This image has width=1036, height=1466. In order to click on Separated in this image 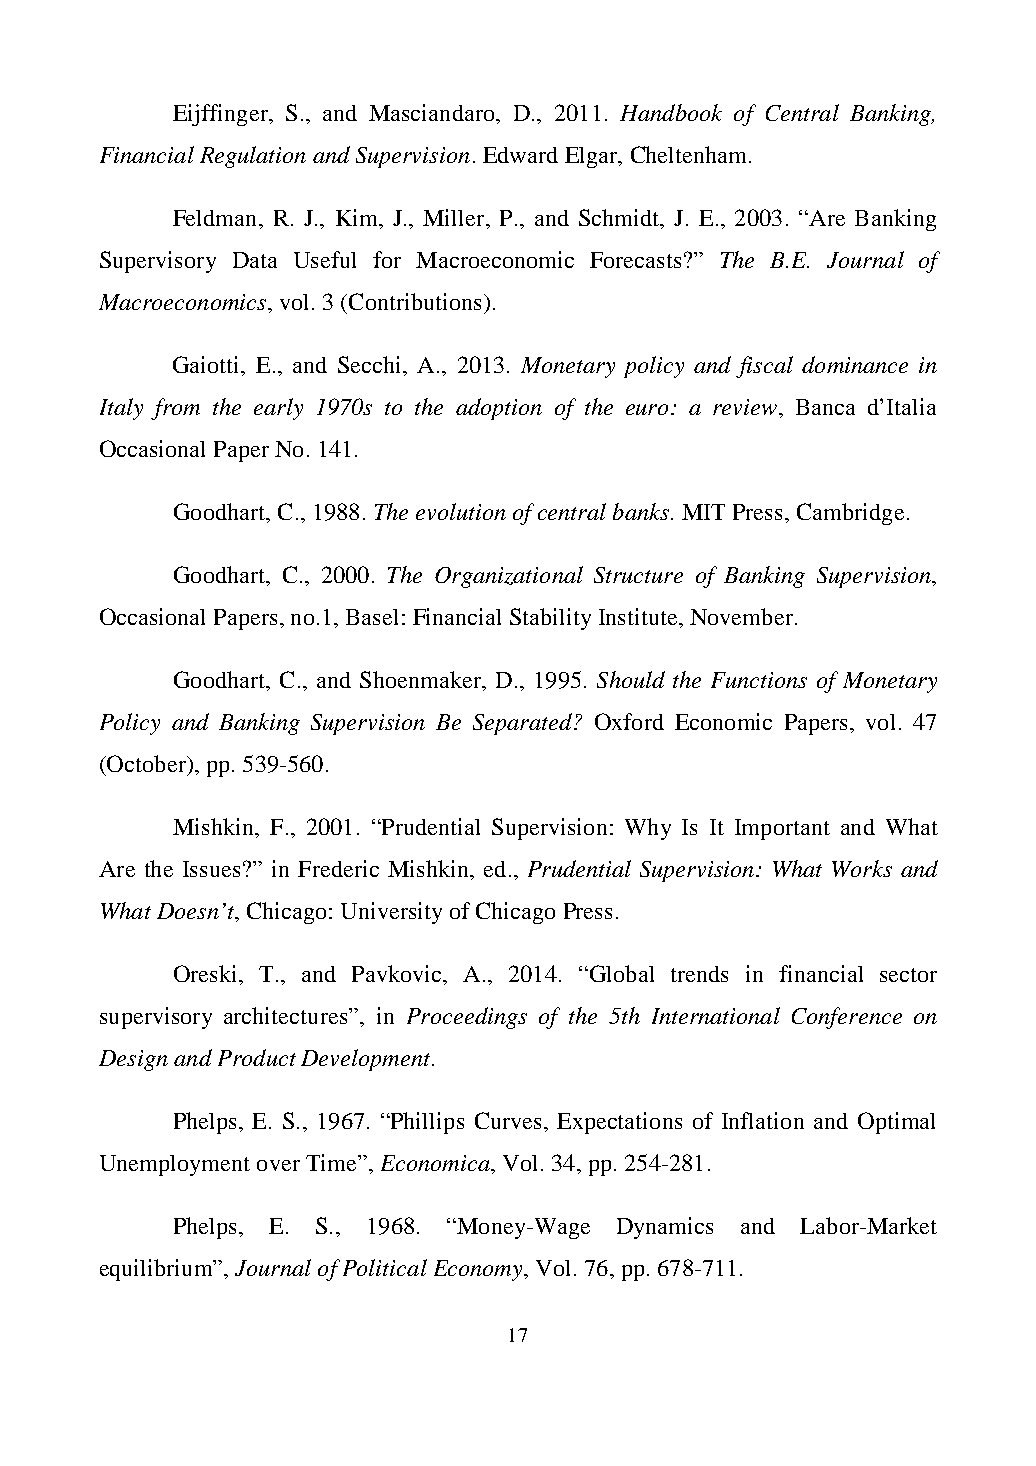, I will do `click(522, 724)`.
